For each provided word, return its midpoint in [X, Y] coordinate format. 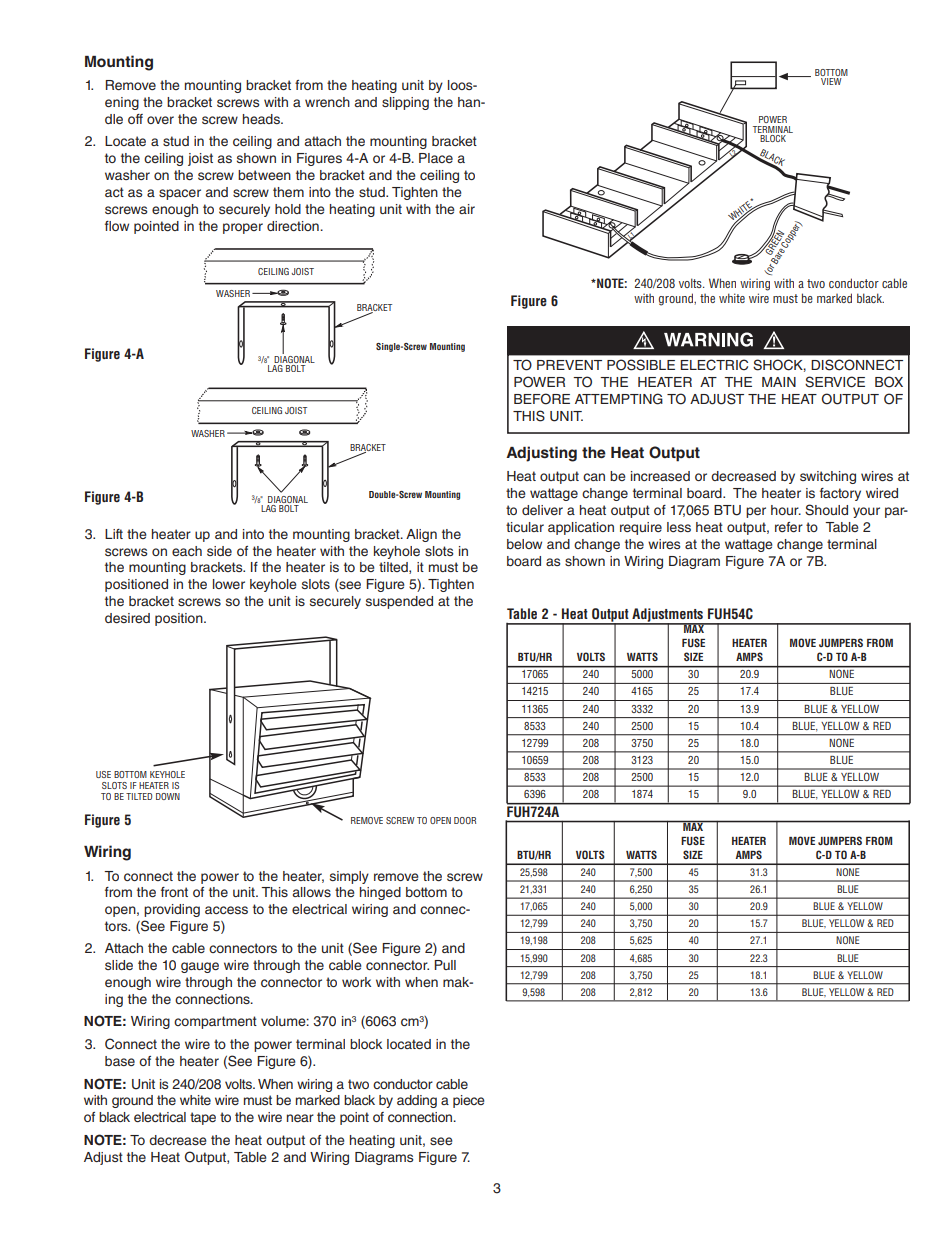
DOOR [465, 820]
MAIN [779, 382]
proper [243, 228]
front [174, 892]
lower [229, 584]
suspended [399, 602]
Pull [445, 965]
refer [789, 527]
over [160, 120]
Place [436, 158]
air [467, 209]
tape [203, 1118]
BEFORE [542, 399]
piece [469, 1101]
